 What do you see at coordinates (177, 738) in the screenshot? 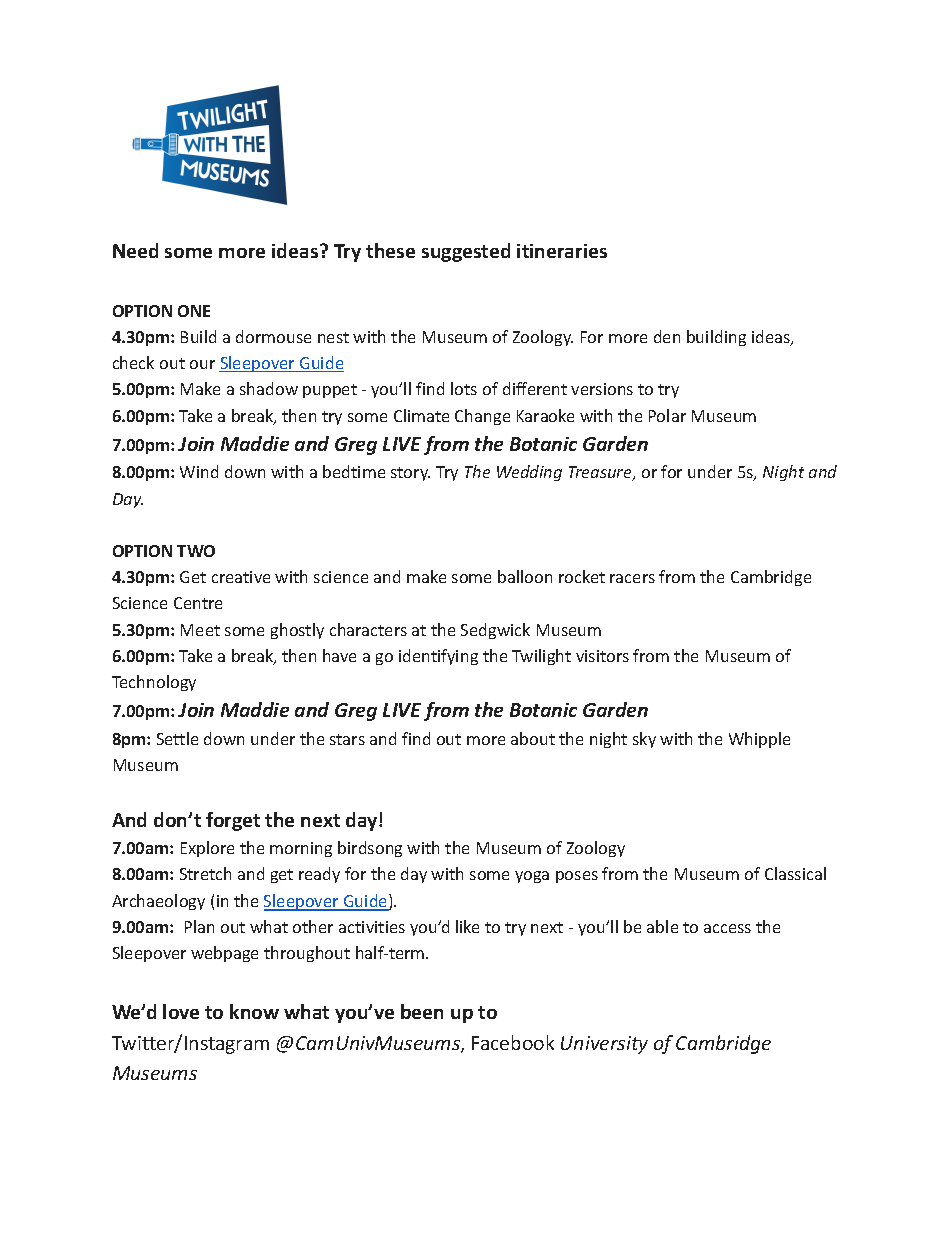
I see `Settle` at bounding box center [177, 738].
